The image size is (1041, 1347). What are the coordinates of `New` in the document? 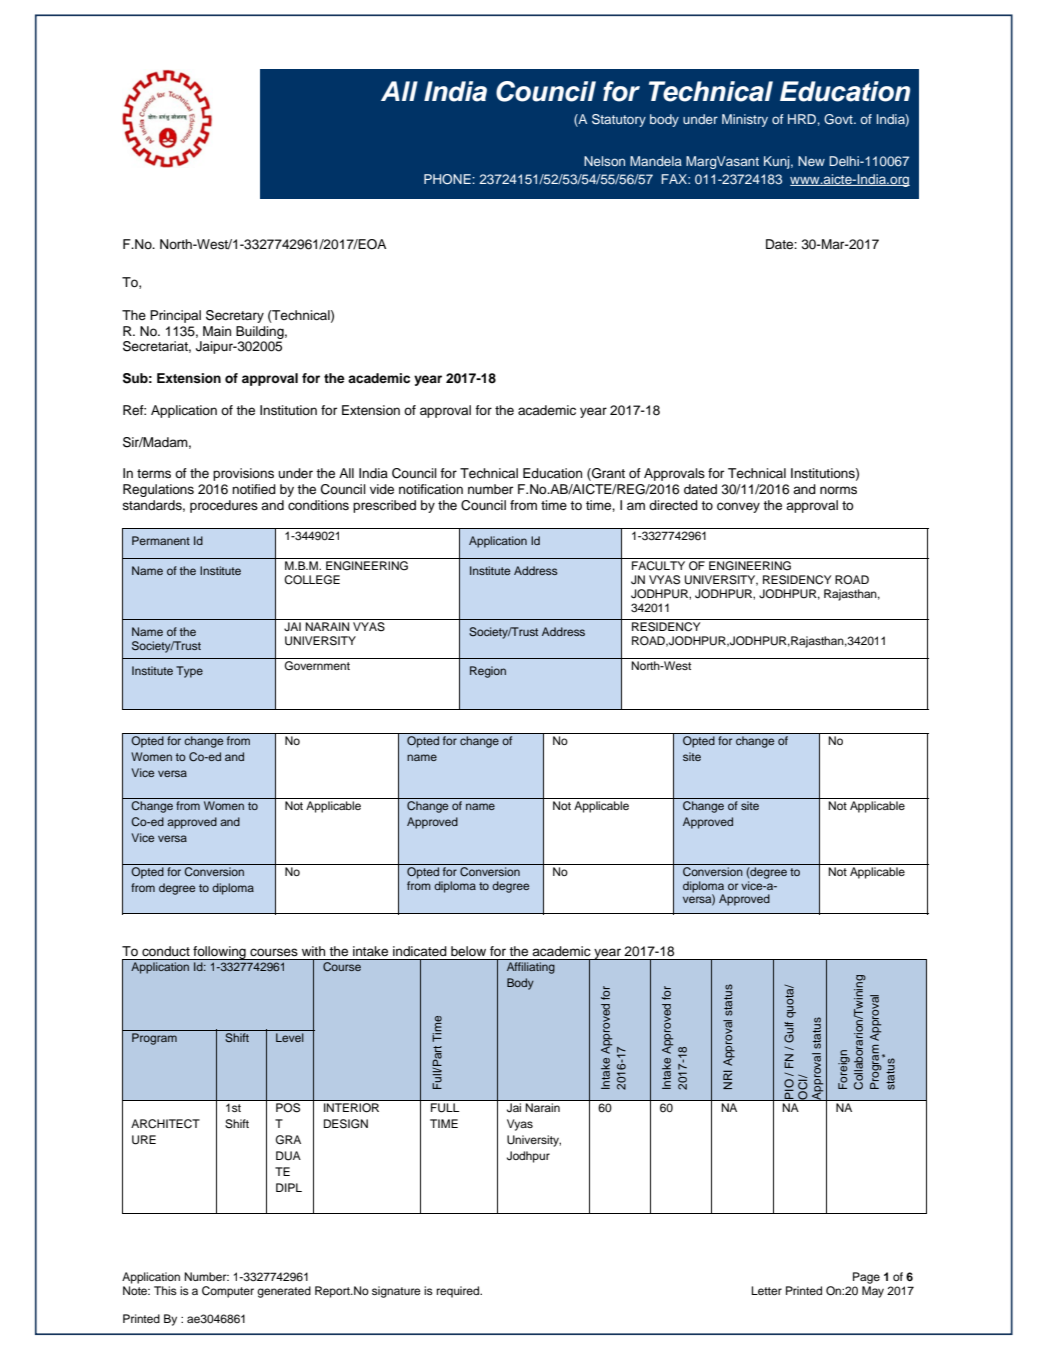 It's located at (811, 161).
